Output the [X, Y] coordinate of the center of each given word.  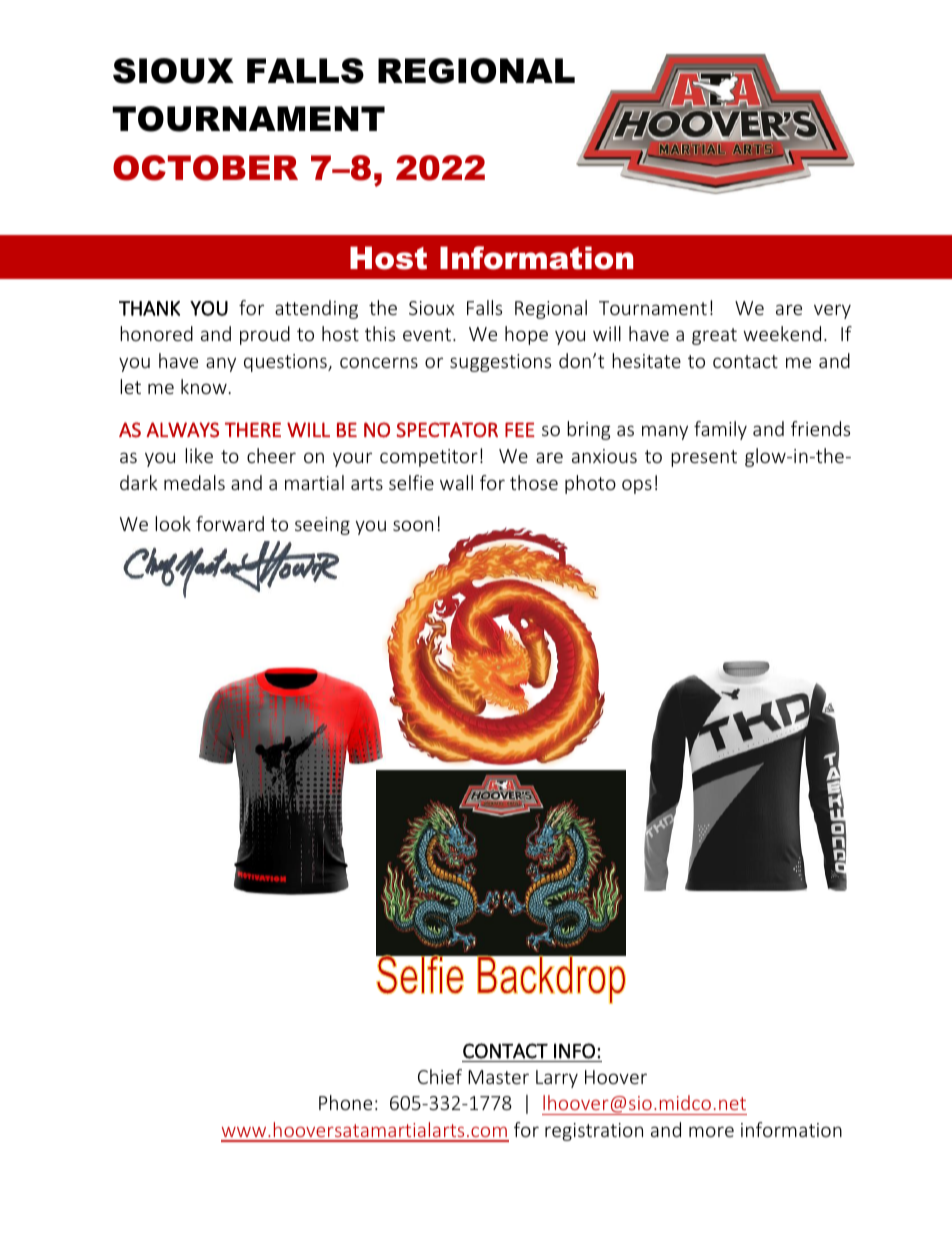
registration [594, 1132]
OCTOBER [205, 168]
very [832, 311]
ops [637, 486]
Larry [557, 1079]
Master [498, 1077]
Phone [345, 1102]
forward [230, 523]
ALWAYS [182, 430]
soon [413, 525]
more [711, 1131]
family [720, 430]
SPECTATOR [447, 430]
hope [526, 335]
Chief [440, 1076]
